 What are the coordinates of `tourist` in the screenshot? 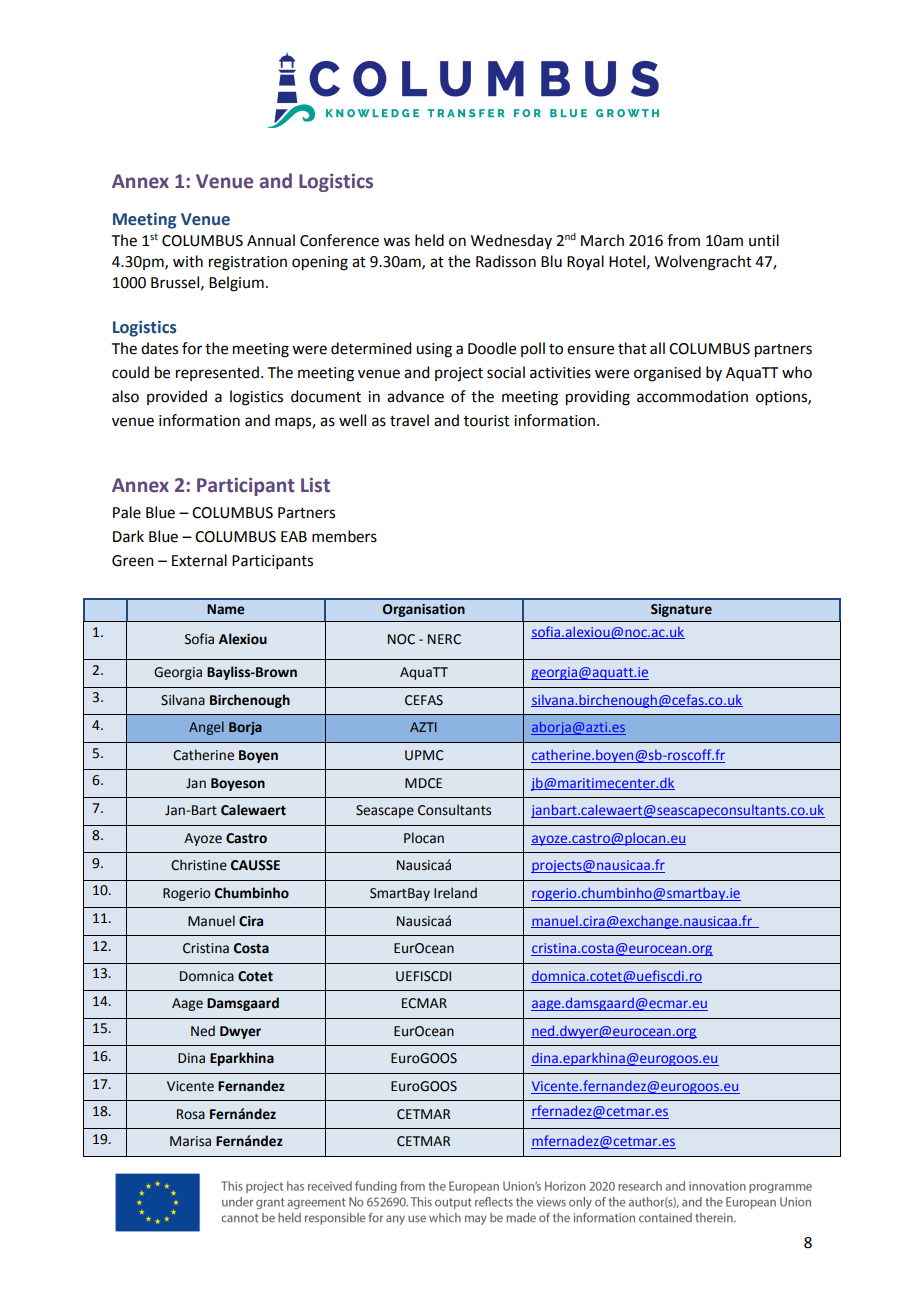 It's located at (487, 421).
